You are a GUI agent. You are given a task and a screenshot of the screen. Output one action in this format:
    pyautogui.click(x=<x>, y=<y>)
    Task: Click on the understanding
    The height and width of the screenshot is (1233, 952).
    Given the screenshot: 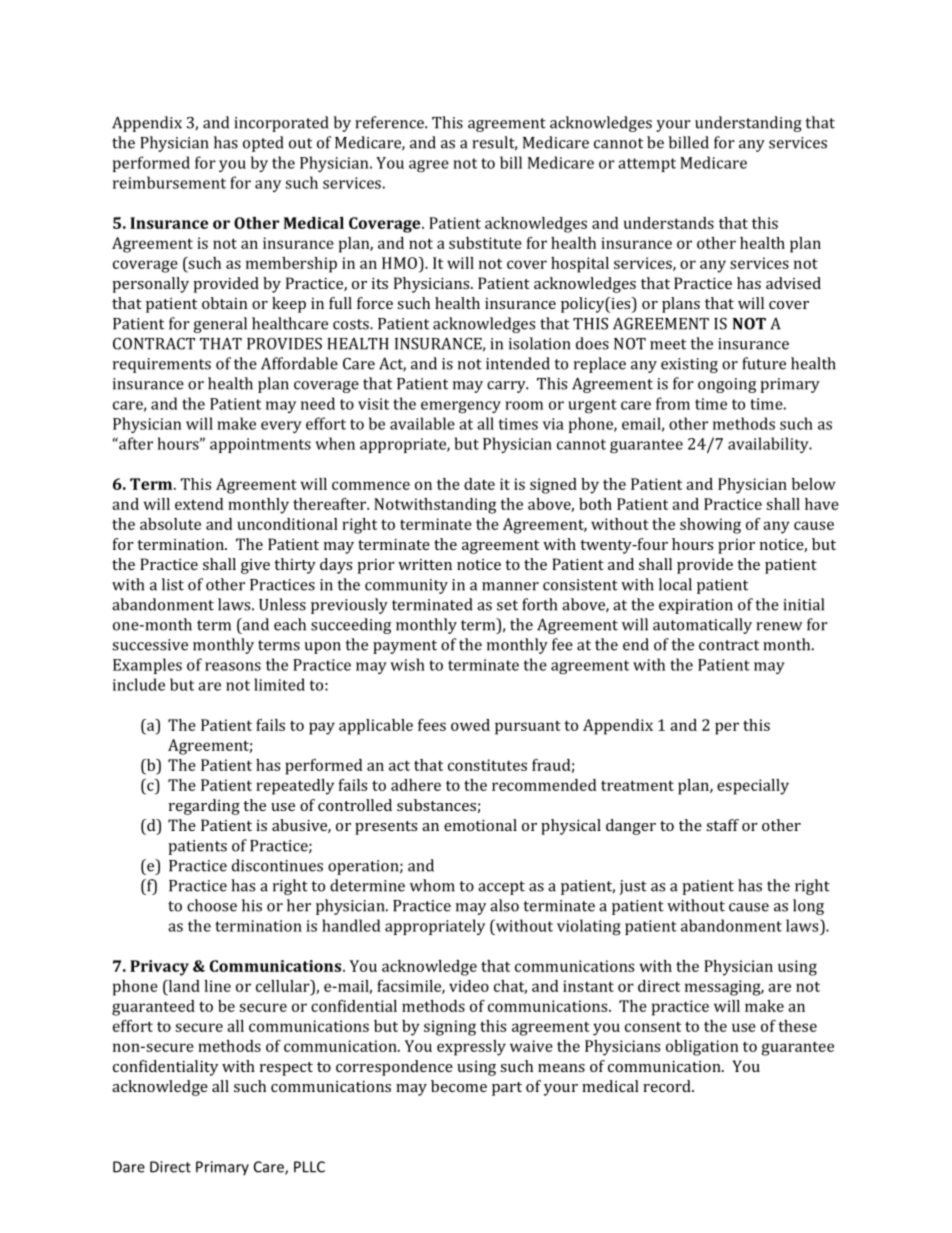 What is the action you would take?
    pyautogui.click(x=748, y=124)
